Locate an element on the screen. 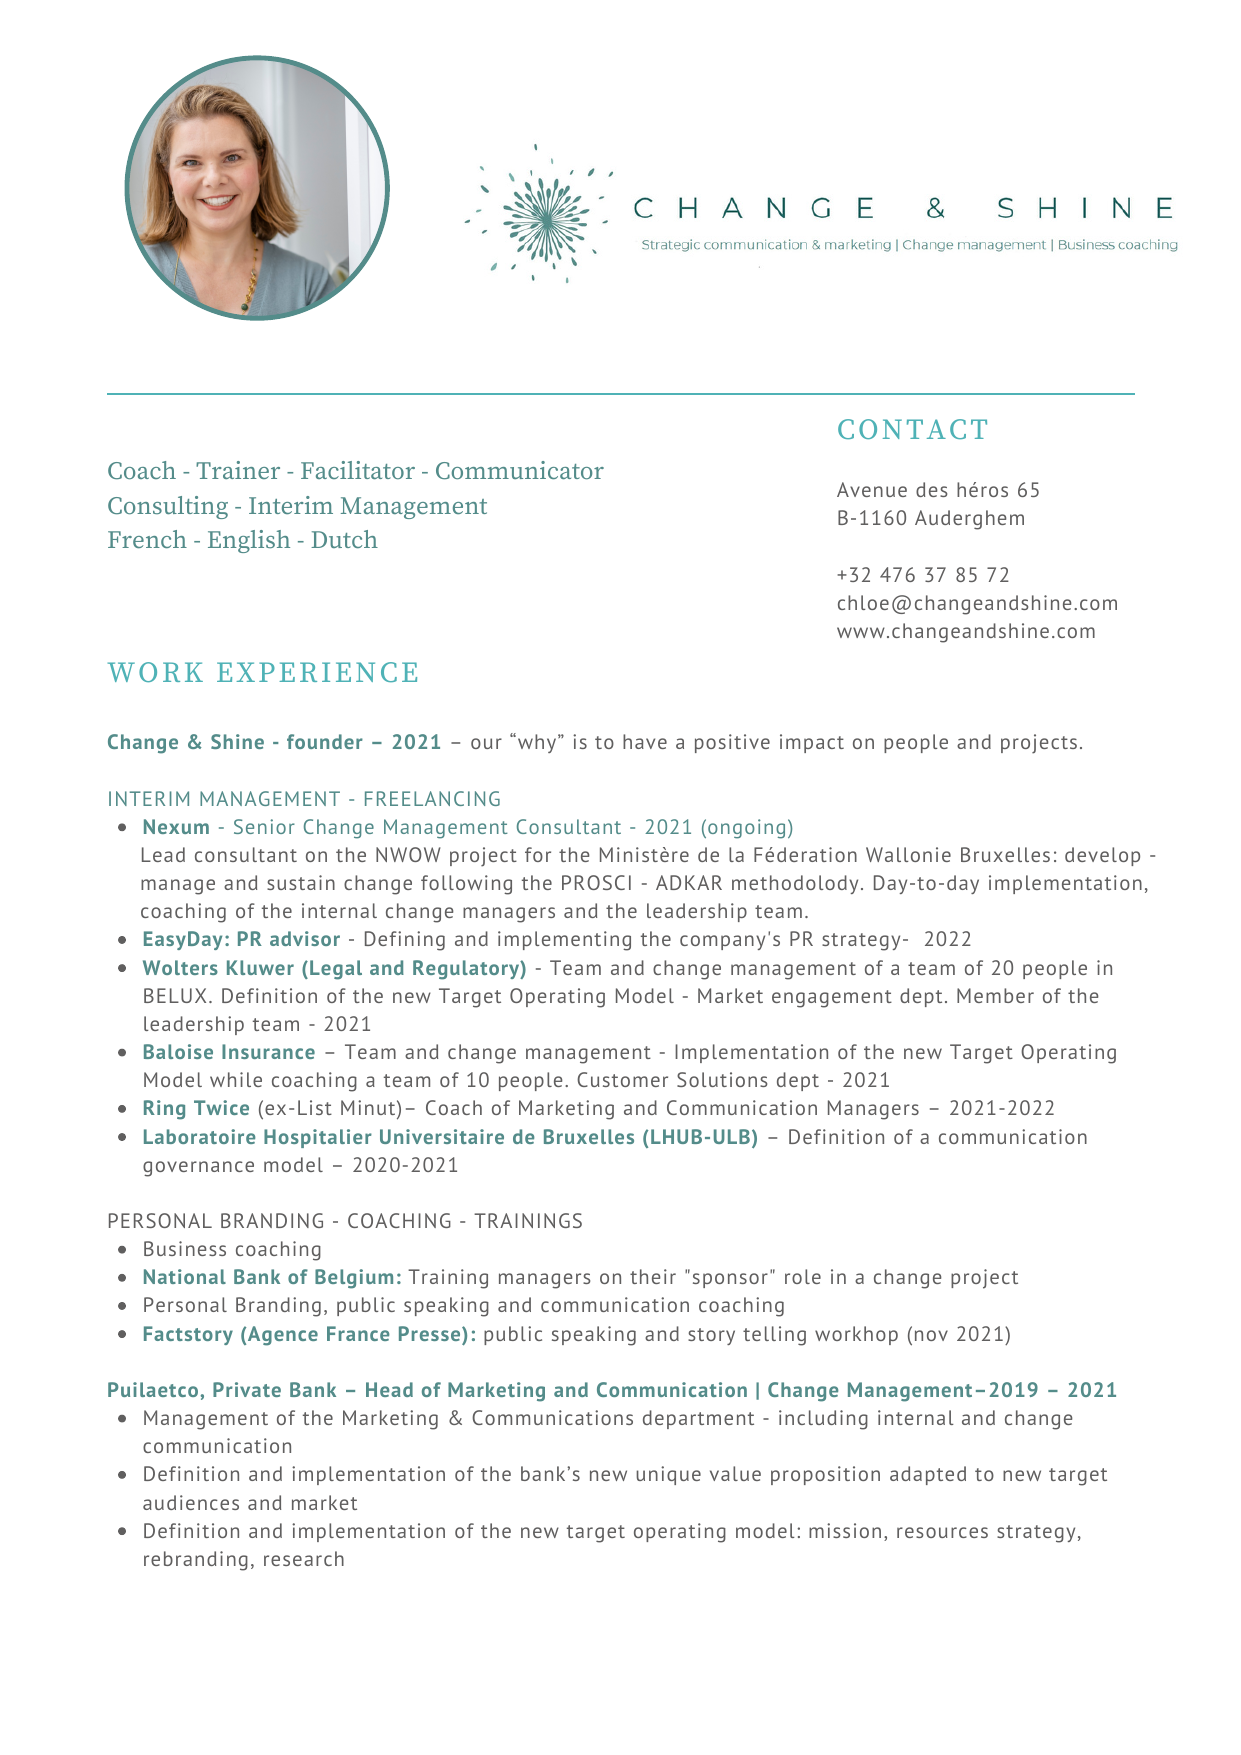  des is located at coordinates (931, 489).
